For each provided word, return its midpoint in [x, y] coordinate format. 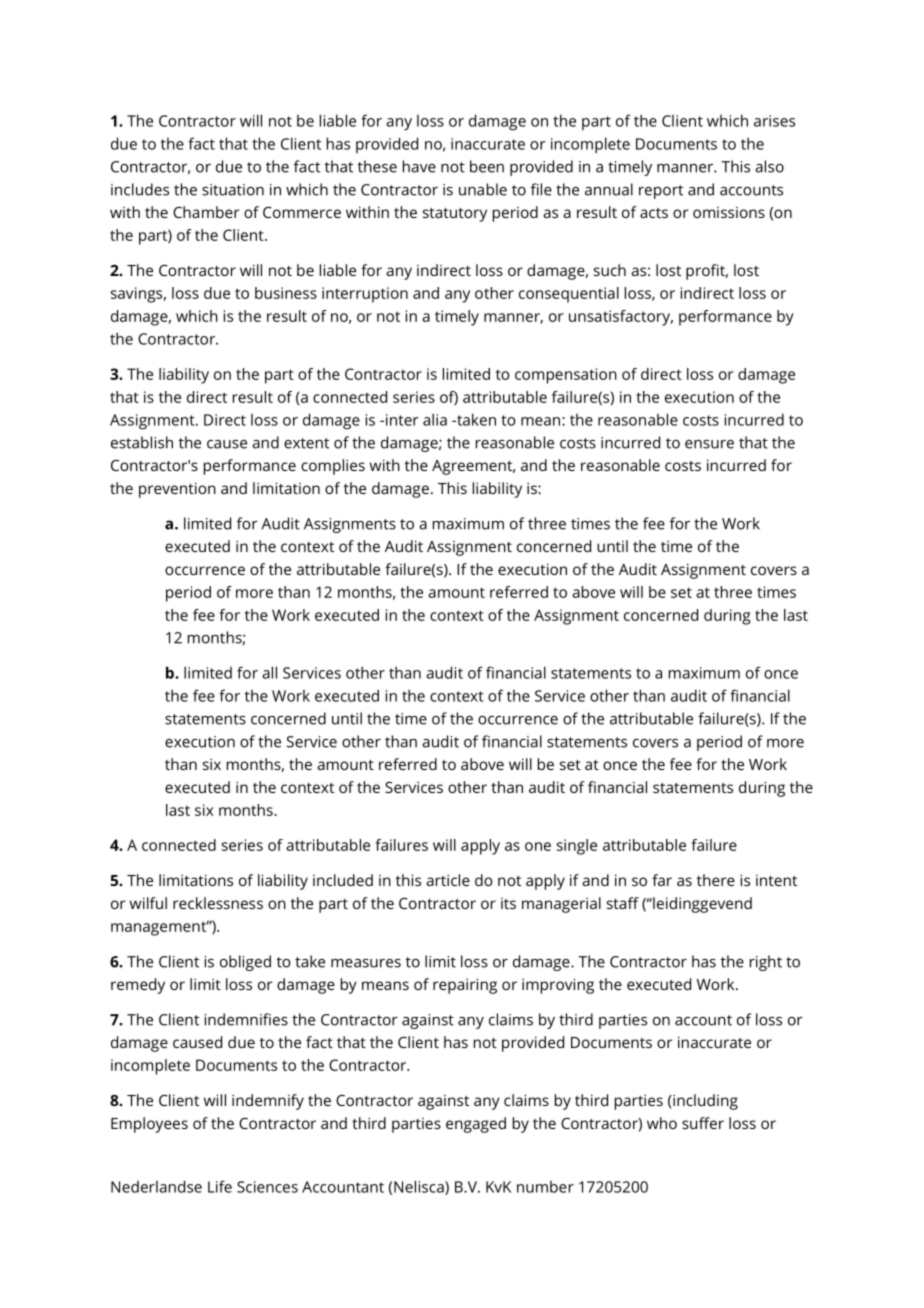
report [661, 192]
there [716, 880]
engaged [476, 1125]
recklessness [218, 903]
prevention [177, 490]
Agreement [473, 467]
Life [220, 1186]
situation [233, 190]
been [487, 166]
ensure [709, 444]
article [448, 880]
